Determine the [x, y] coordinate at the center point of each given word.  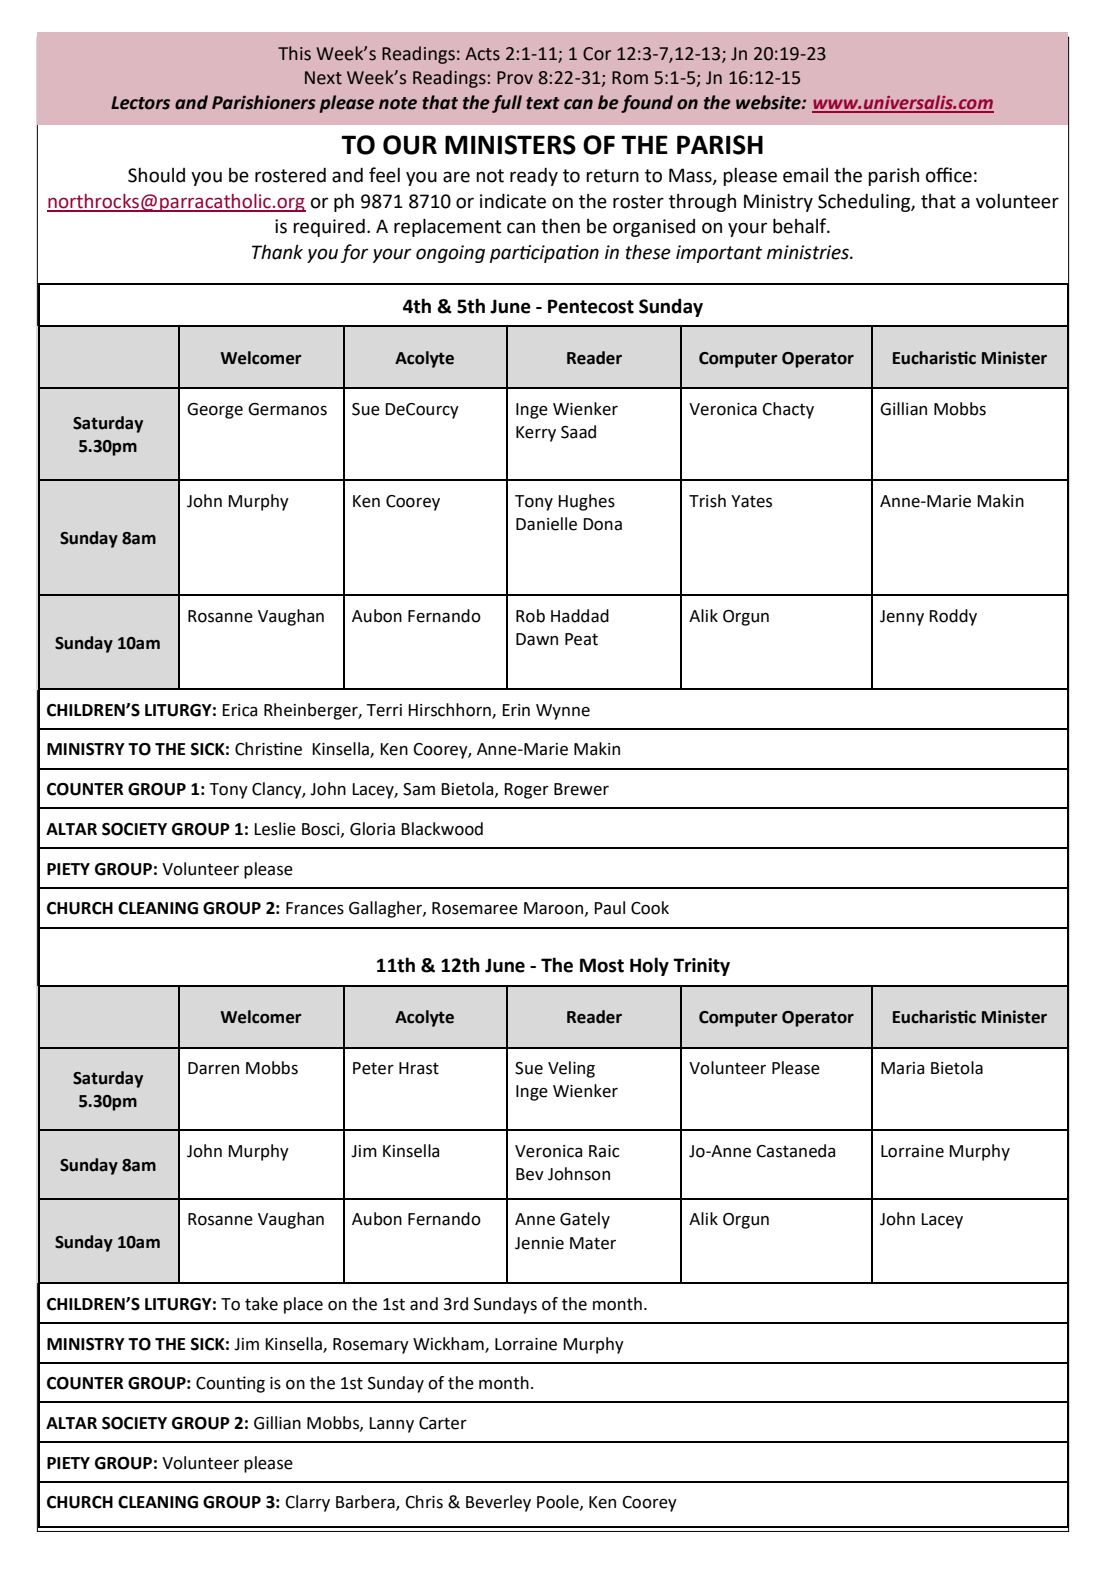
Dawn [537, 639]
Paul [609, 908]
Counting [230, 1384]
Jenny [902, 618]
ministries [809, 252]
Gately [585, 1220]
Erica [239, 710]
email [805, 175]
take [261, 1304]
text [543, 103]
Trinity [701, 967]
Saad [578, 432]
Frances [315, 908]
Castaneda [795, 1151]
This [294, 53]
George [215, 411]
